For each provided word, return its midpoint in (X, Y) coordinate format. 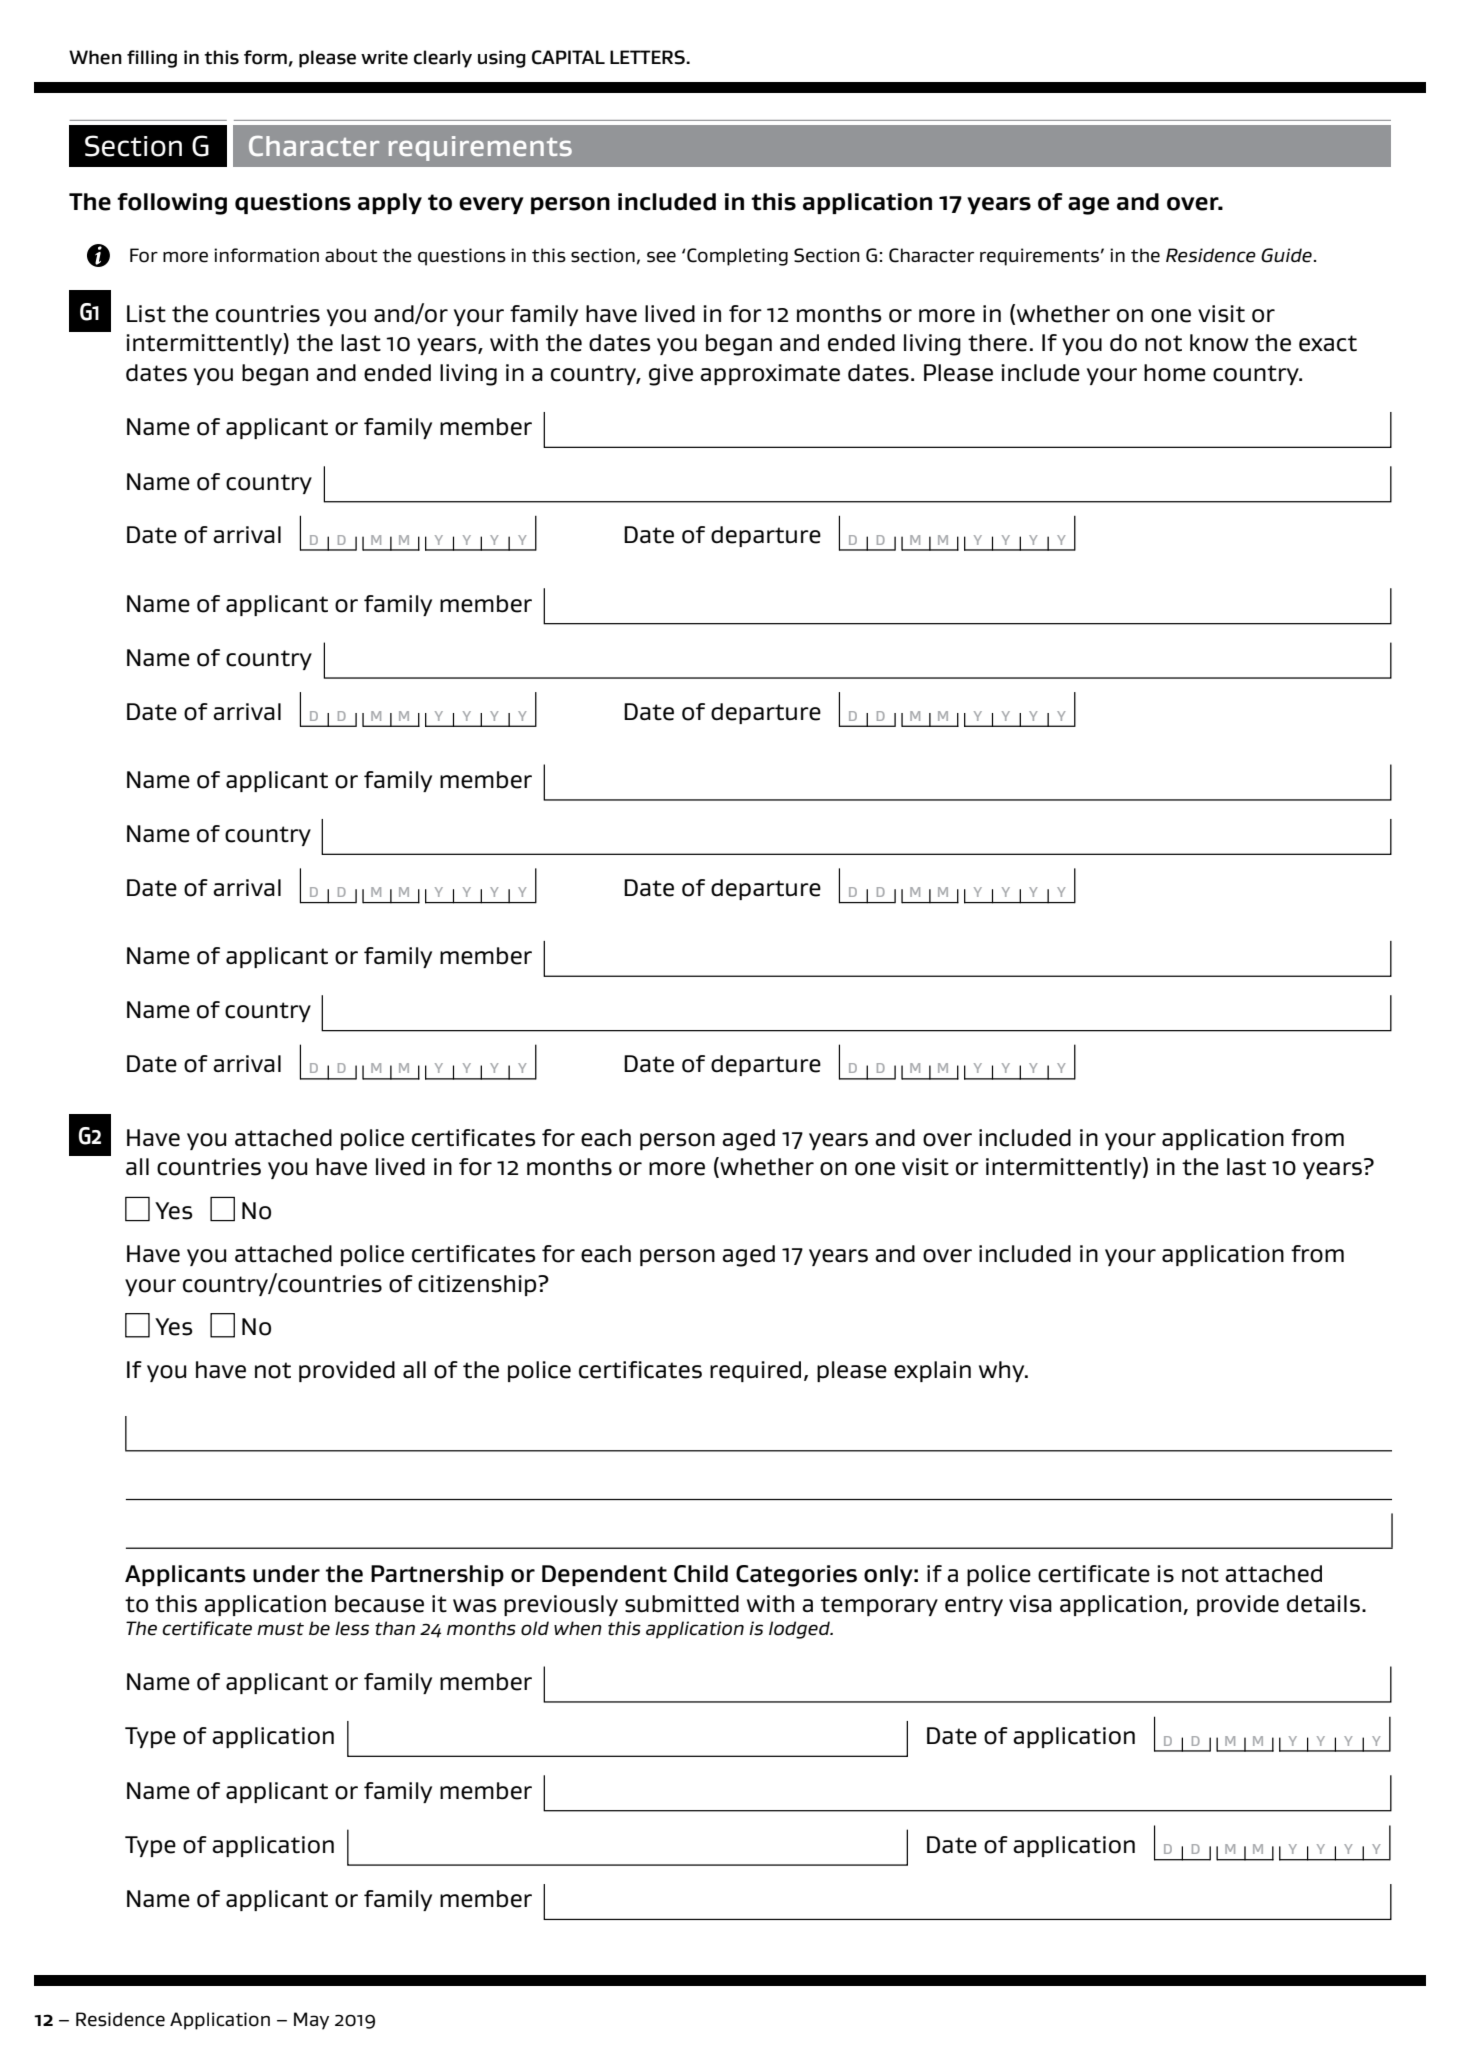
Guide (1286, 255)
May (311, 2021)
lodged (800, 1630)
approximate (770, 374)
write (384, 57)
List (146, 314)
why (1003, 1371)
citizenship (478, 1285)
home (1175, 373)
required (755, 1371)
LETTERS (648, 57)
